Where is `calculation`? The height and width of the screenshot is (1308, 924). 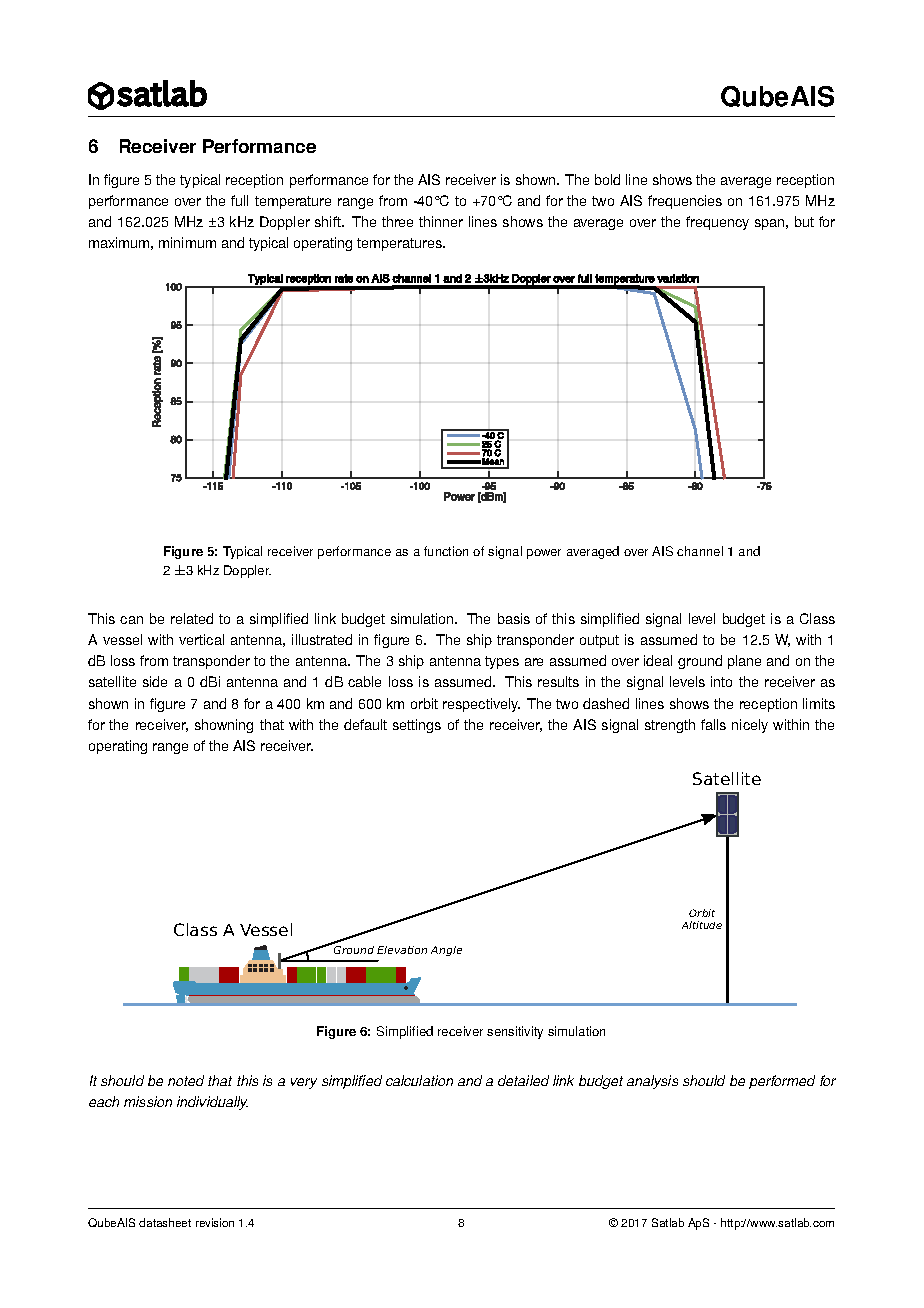
calculation is located at coordinates (419, 1080).
